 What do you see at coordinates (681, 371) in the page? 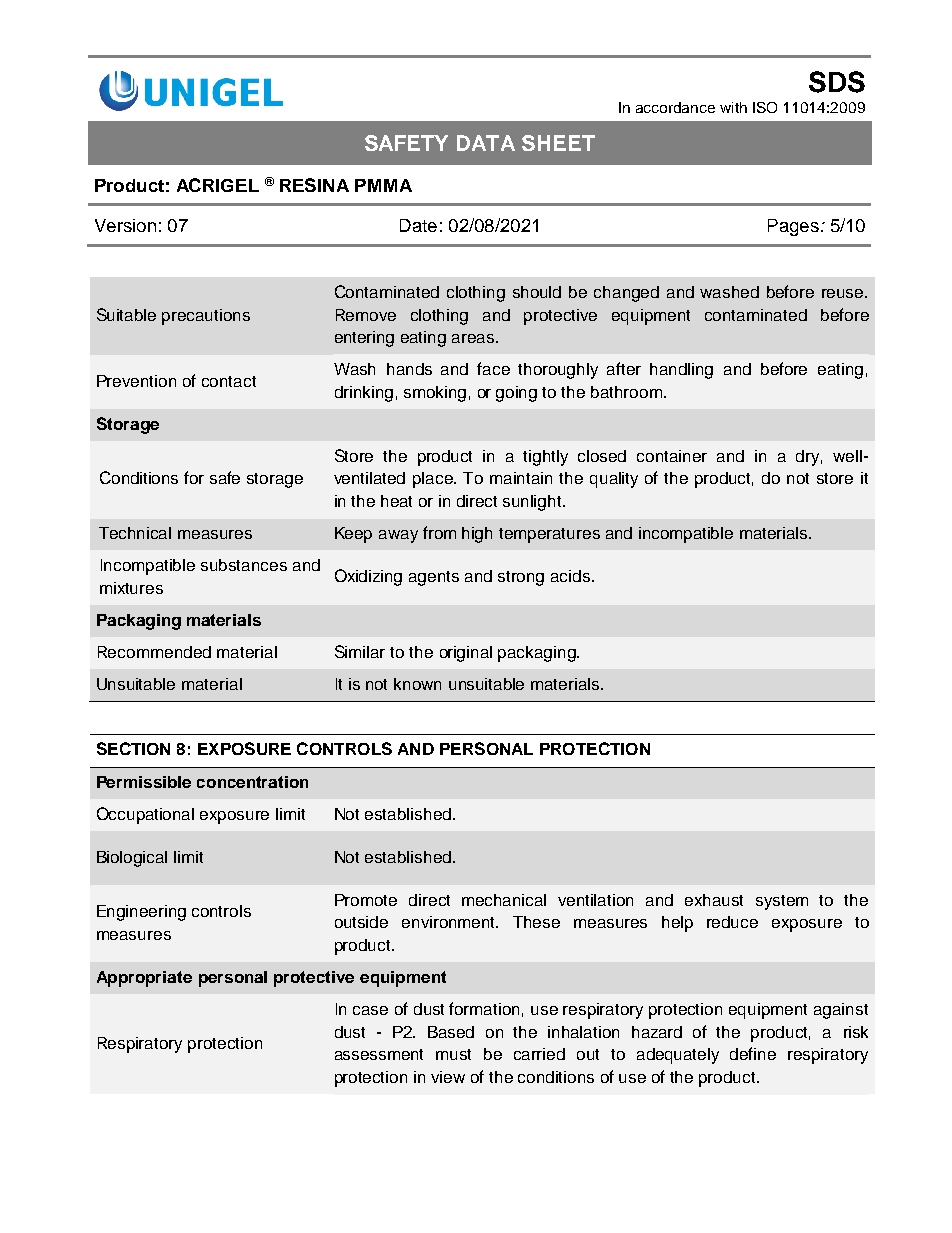
I see `handling` at bounding box center [681, 371].
